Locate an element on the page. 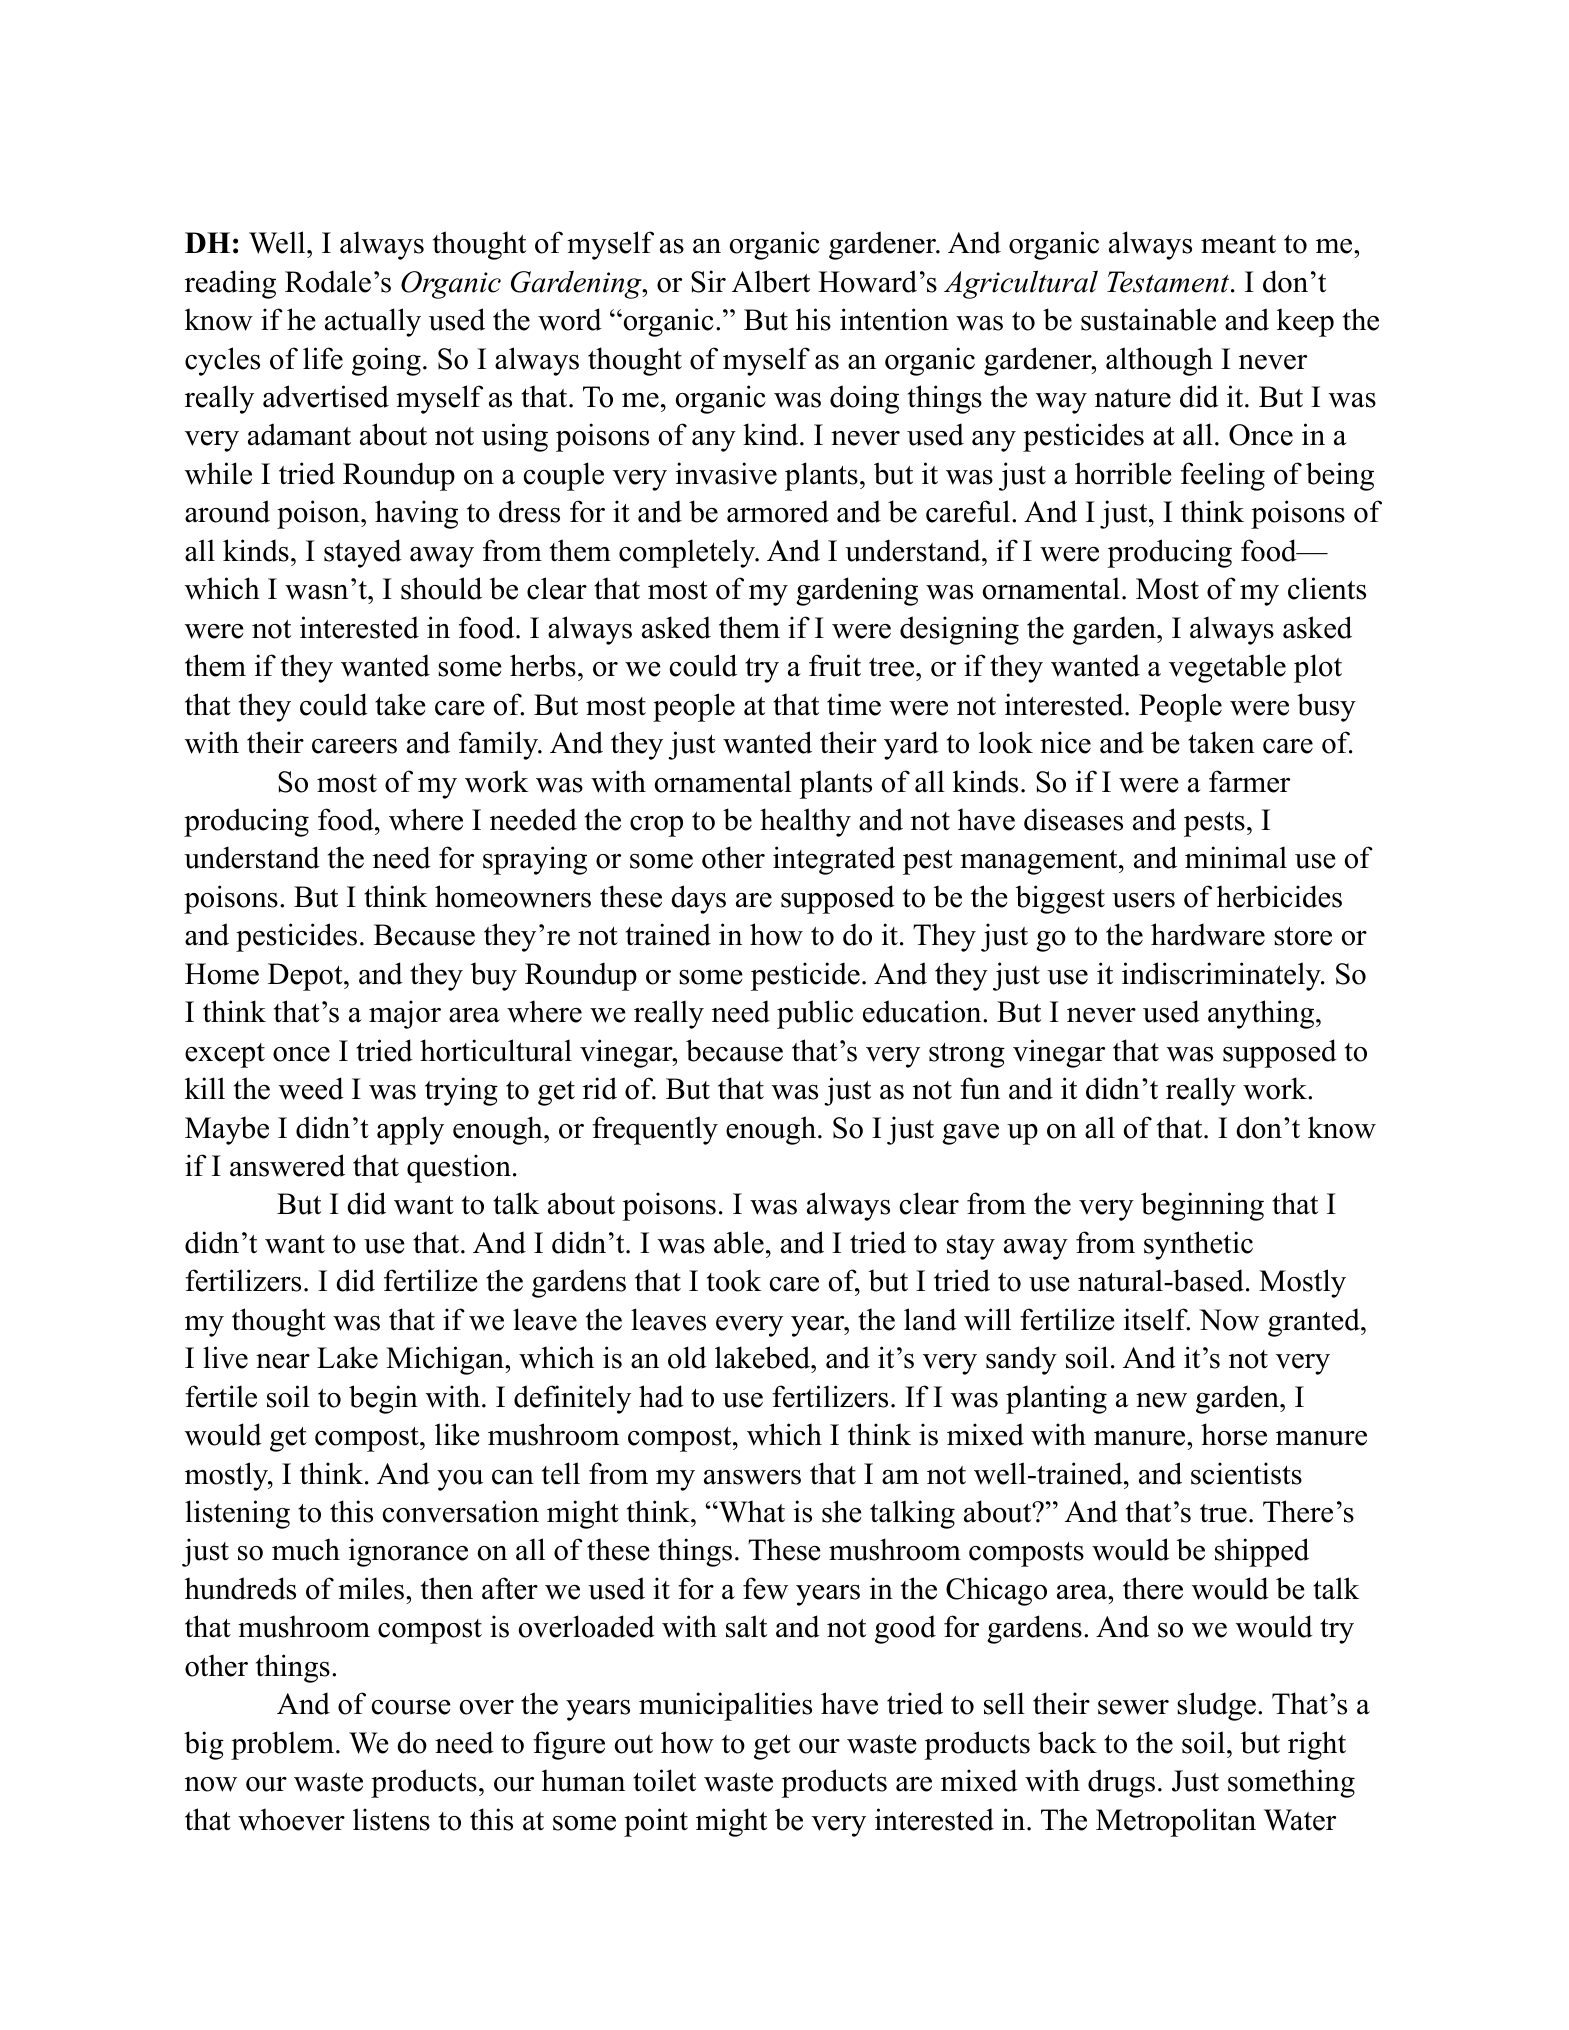  new is located at coordinates (1161, 1400).
